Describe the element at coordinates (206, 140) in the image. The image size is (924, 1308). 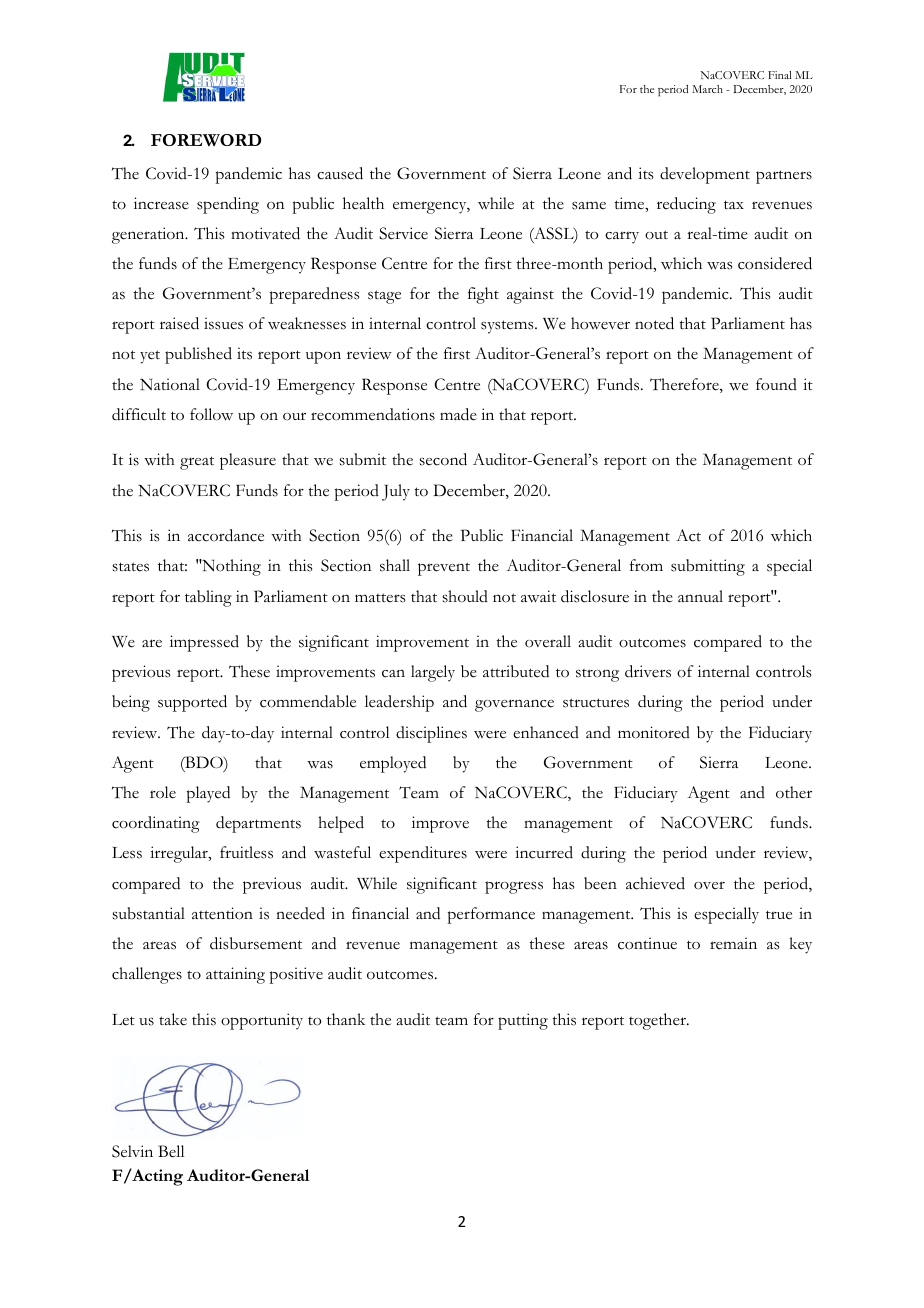
I see `FOREWORD` at that location.
